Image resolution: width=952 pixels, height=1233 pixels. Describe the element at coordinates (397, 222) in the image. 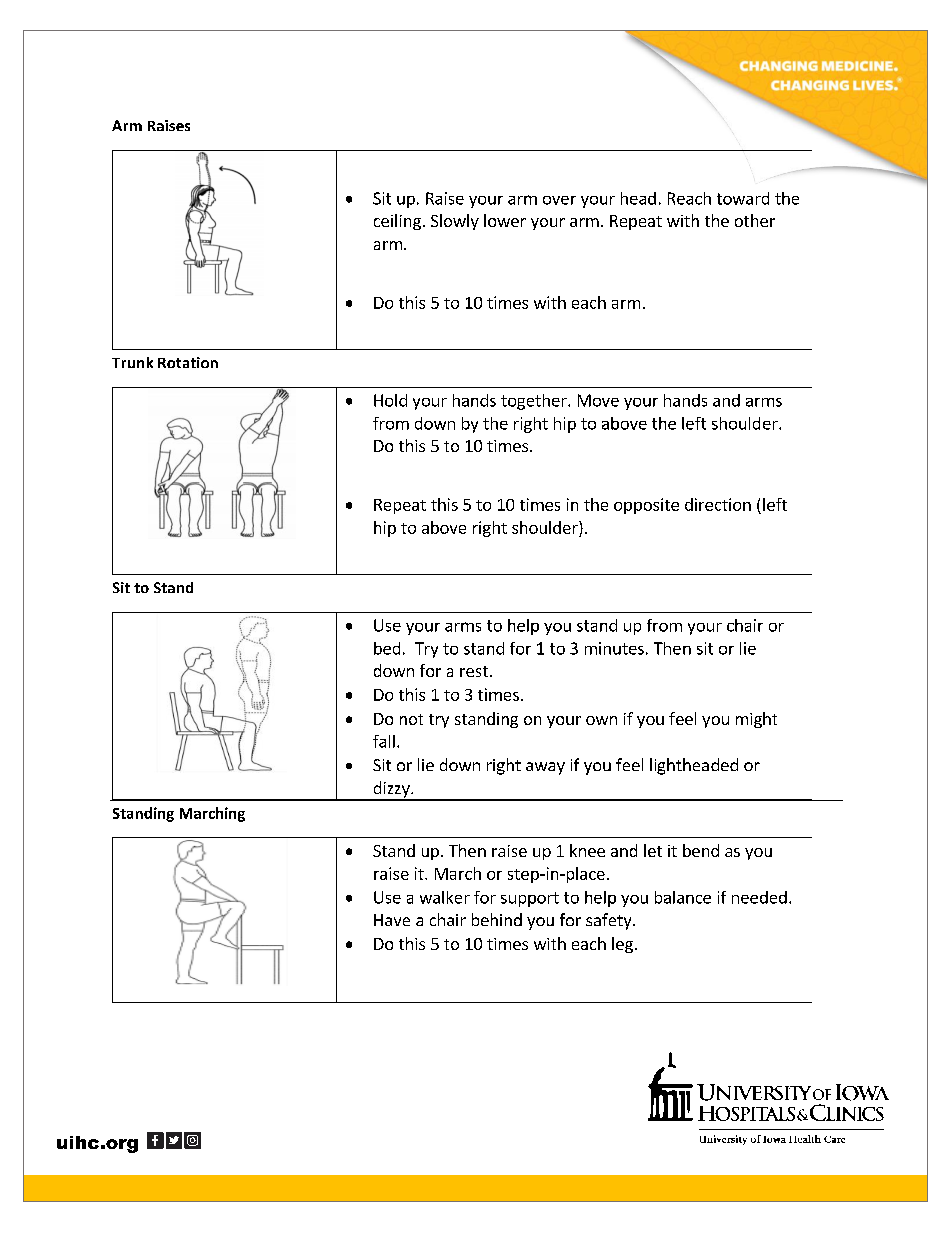

I see `ceiling` at that location.
